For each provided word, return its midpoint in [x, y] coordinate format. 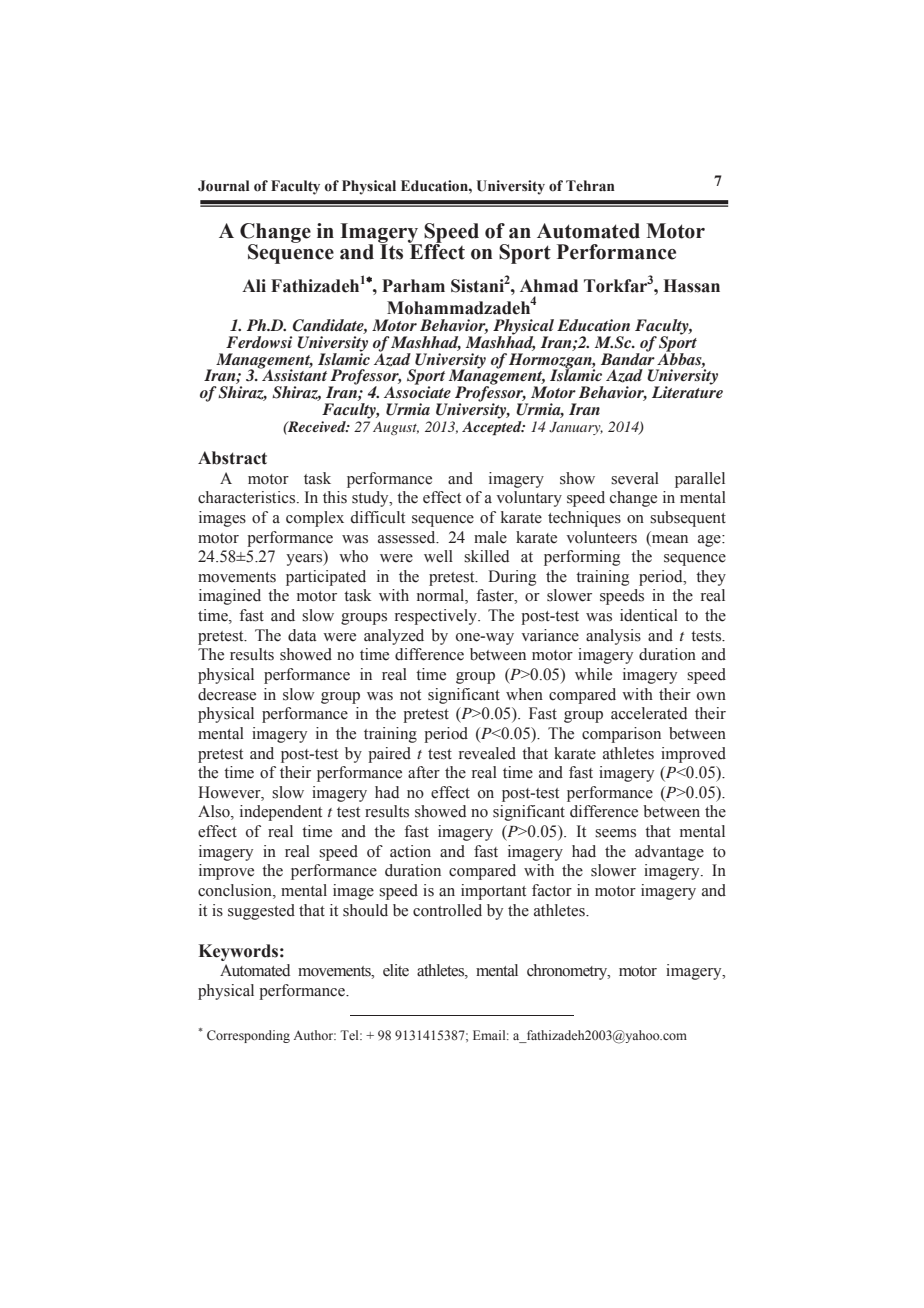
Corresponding [248, 1036]
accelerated [649, 713]
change [633, 499]
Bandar [628, 357]
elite [396, 970]
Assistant [293, 374]
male [490, 537]
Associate [417, 391]
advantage [669, 853]
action [410, 851]
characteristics [248, 497]
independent [281, 813]
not [410, 695]
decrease [227, 694]
